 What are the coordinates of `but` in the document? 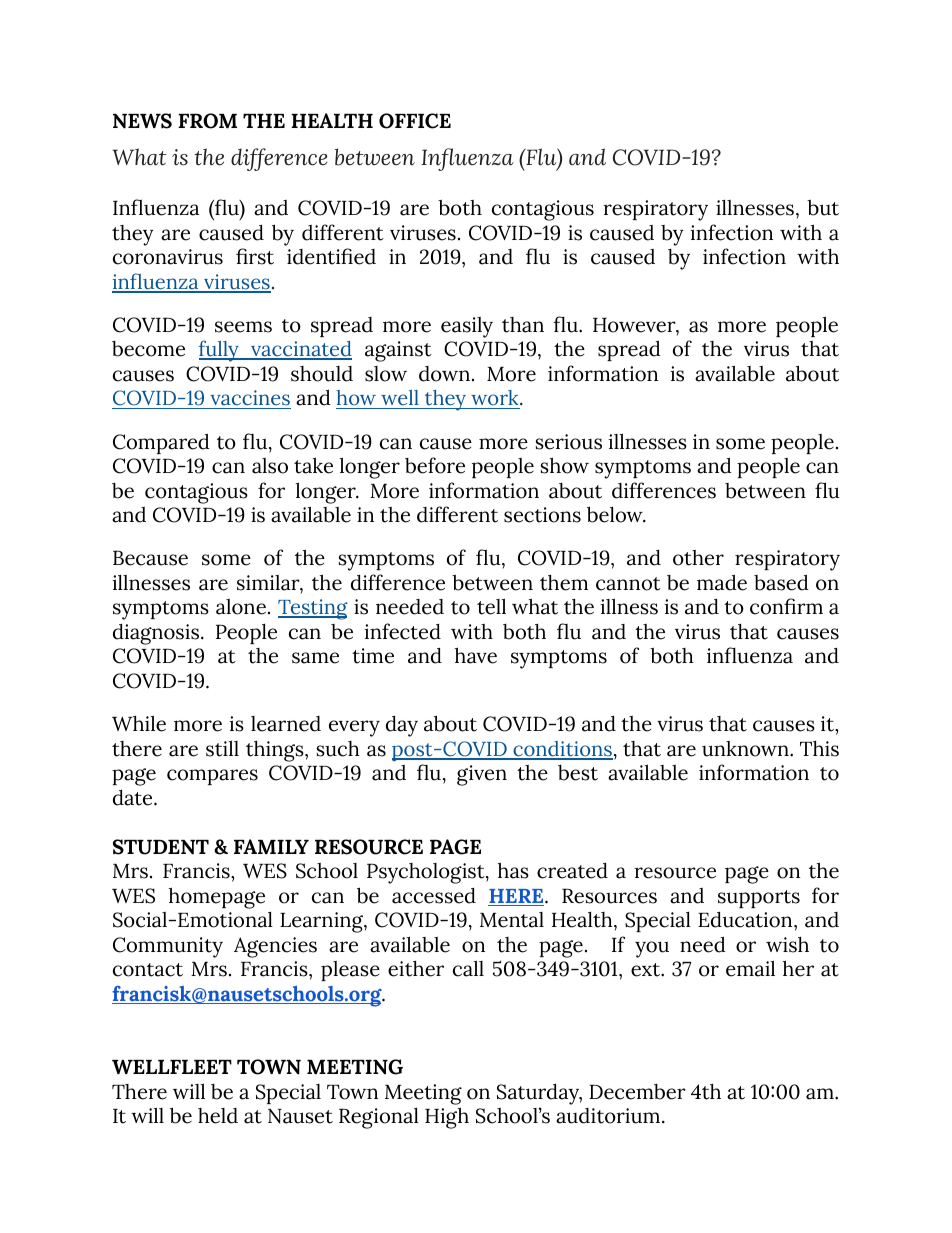 It's located at (823, 207).
